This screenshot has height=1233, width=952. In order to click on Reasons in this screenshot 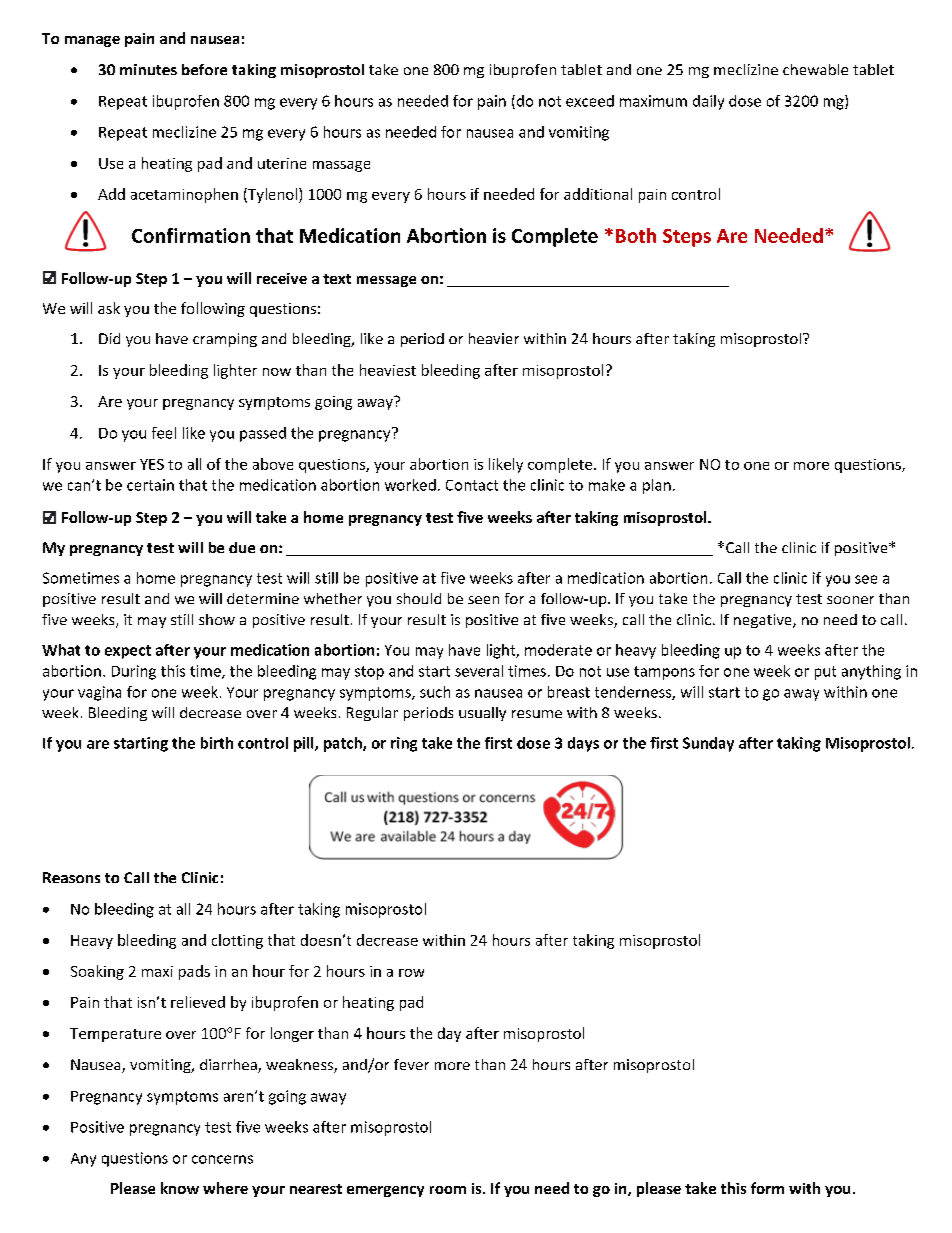, I will do `click(71, 877)`.
